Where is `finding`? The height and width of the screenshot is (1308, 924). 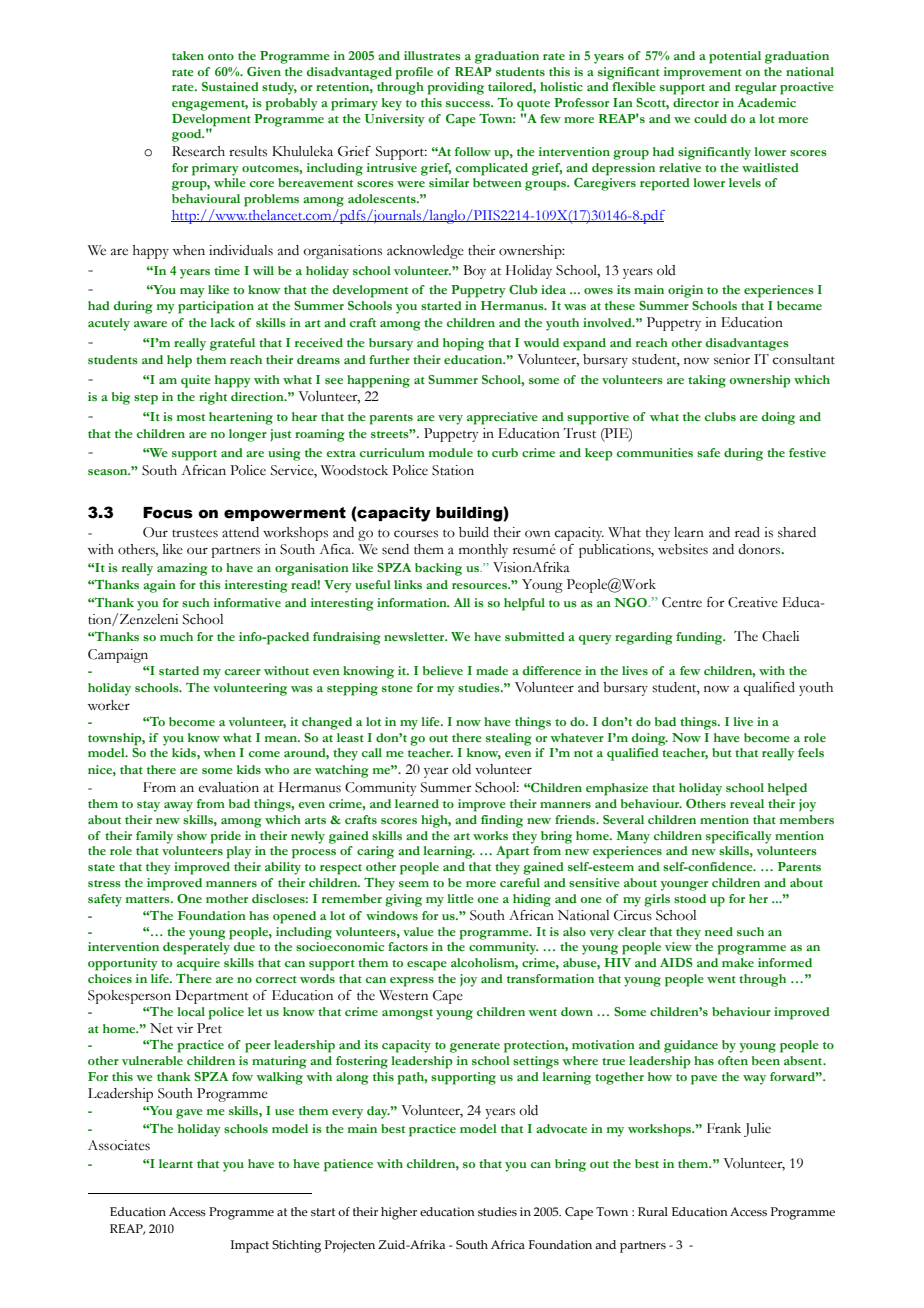
finding is located at coordinates (502, 821).
